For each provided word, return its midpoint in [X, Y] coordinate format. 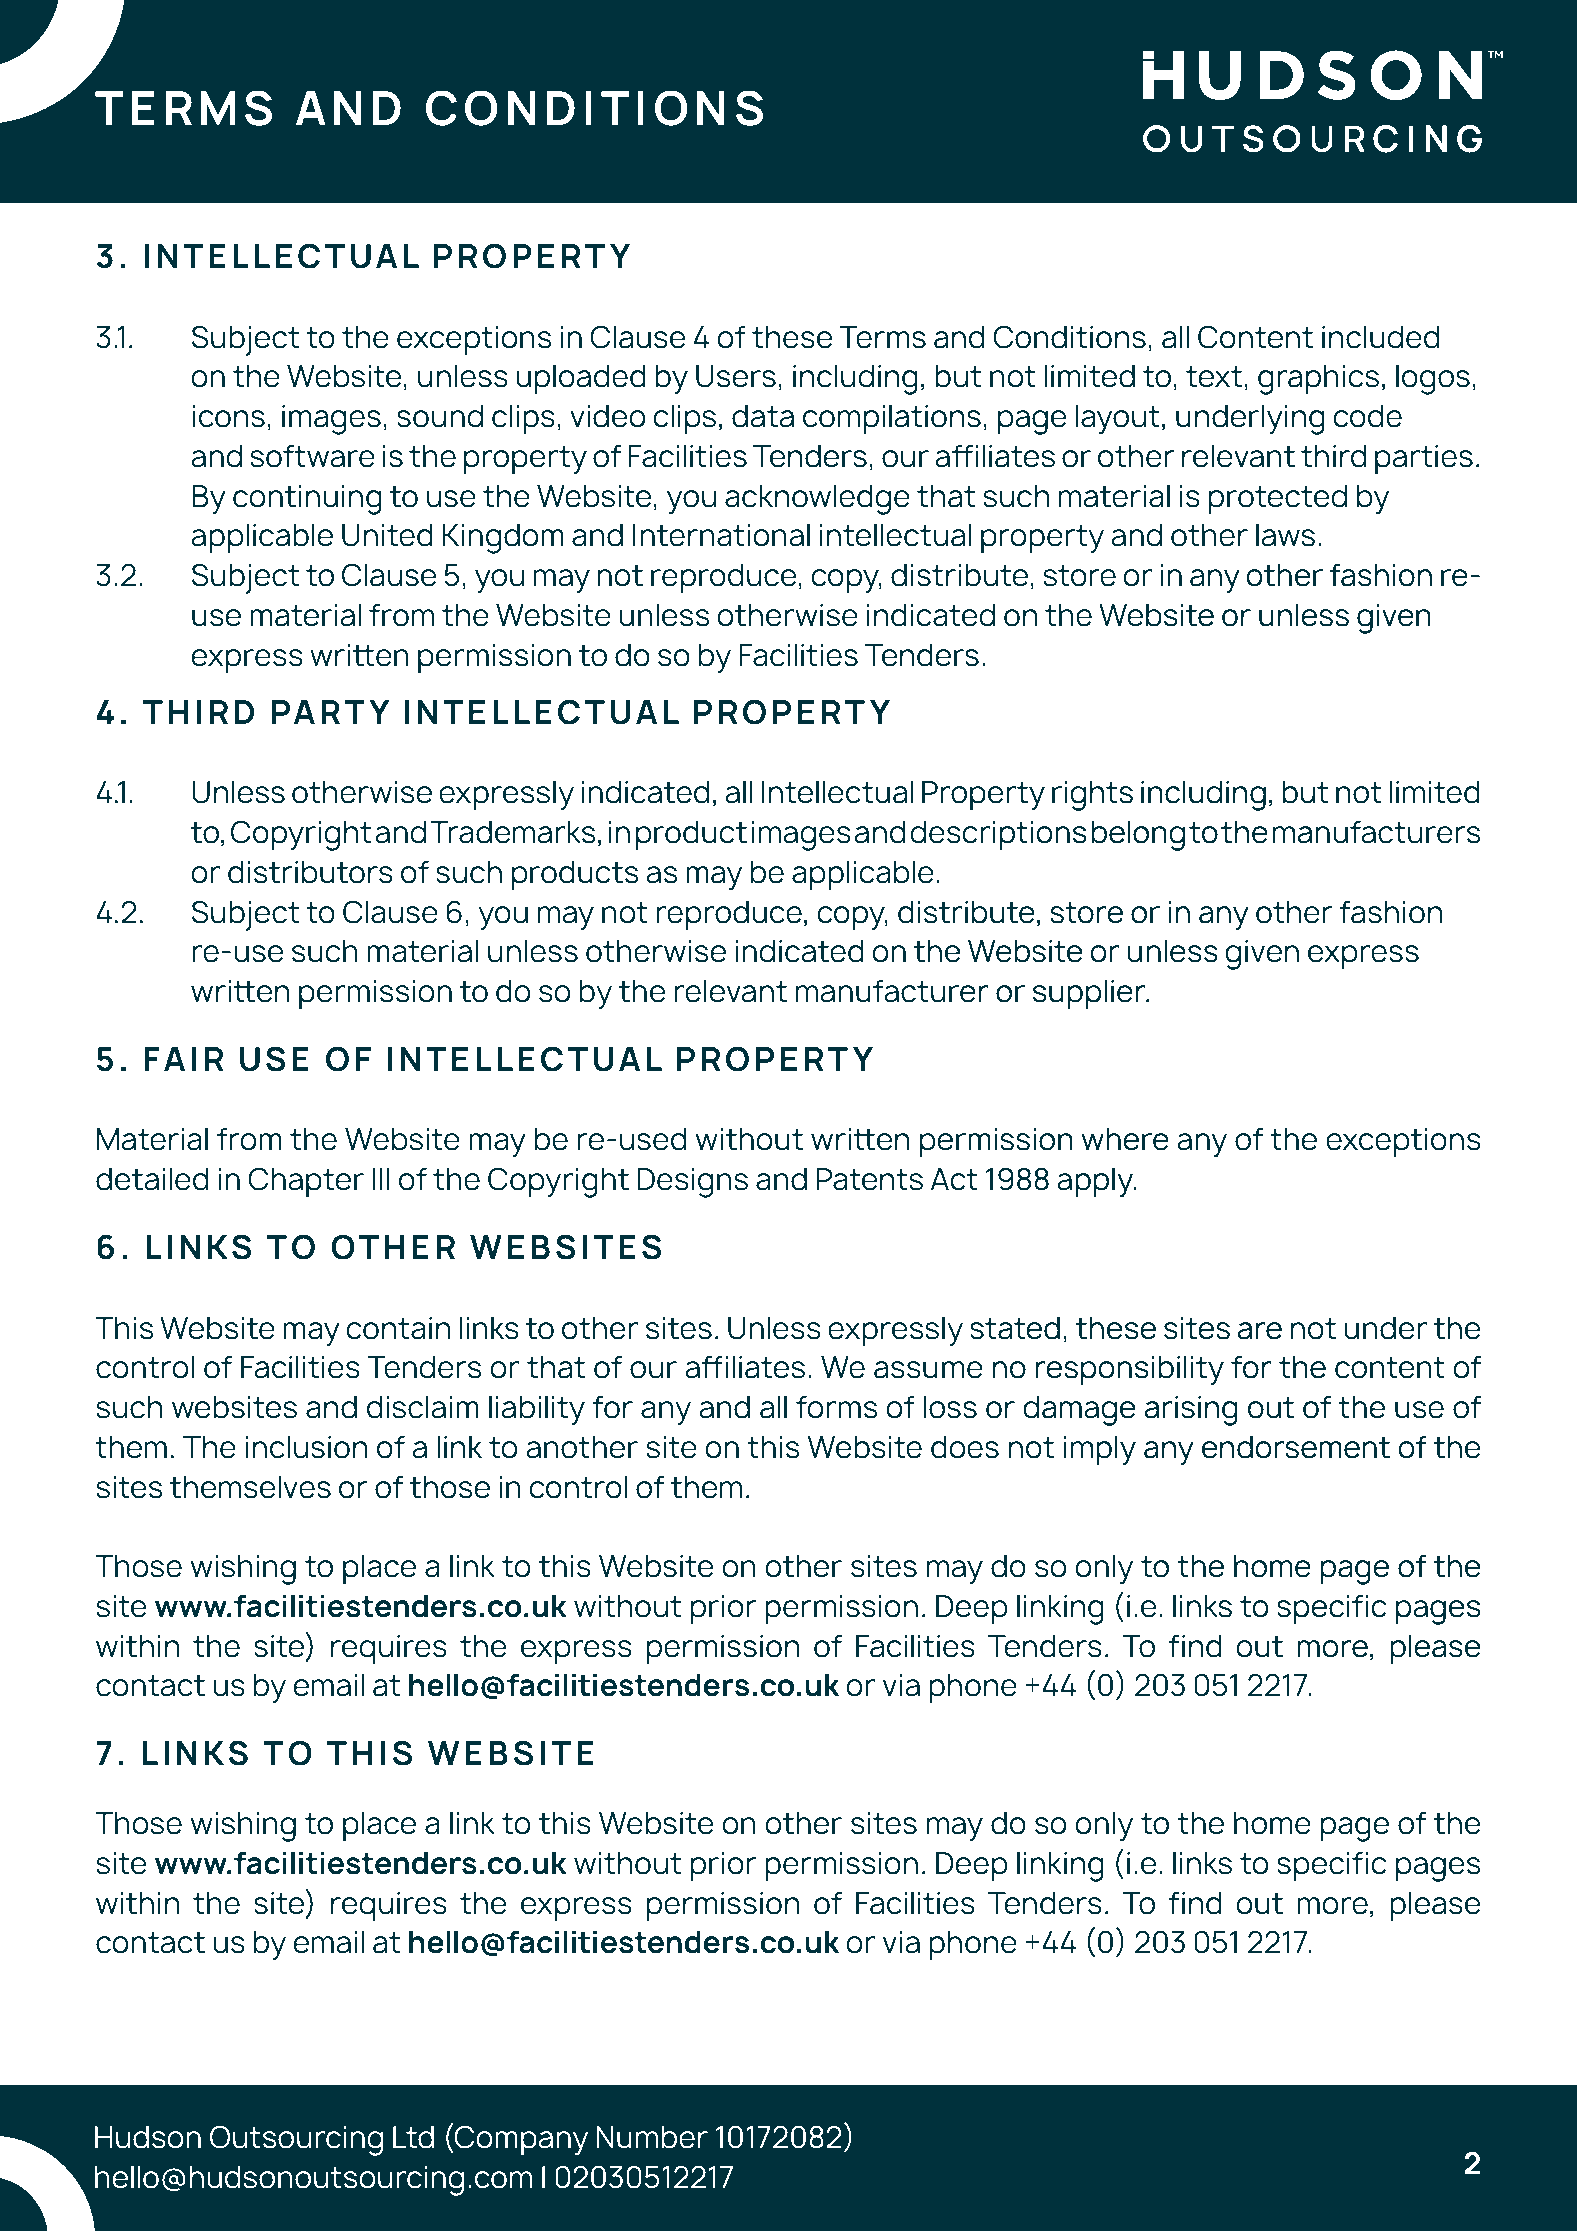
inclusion [306, 1447]
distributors [310, 872]
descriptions [998, 836]
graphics [1318, 380]
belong [1138, 835]
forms [836, 1407]
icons [229, 416]
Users [736, 376]
